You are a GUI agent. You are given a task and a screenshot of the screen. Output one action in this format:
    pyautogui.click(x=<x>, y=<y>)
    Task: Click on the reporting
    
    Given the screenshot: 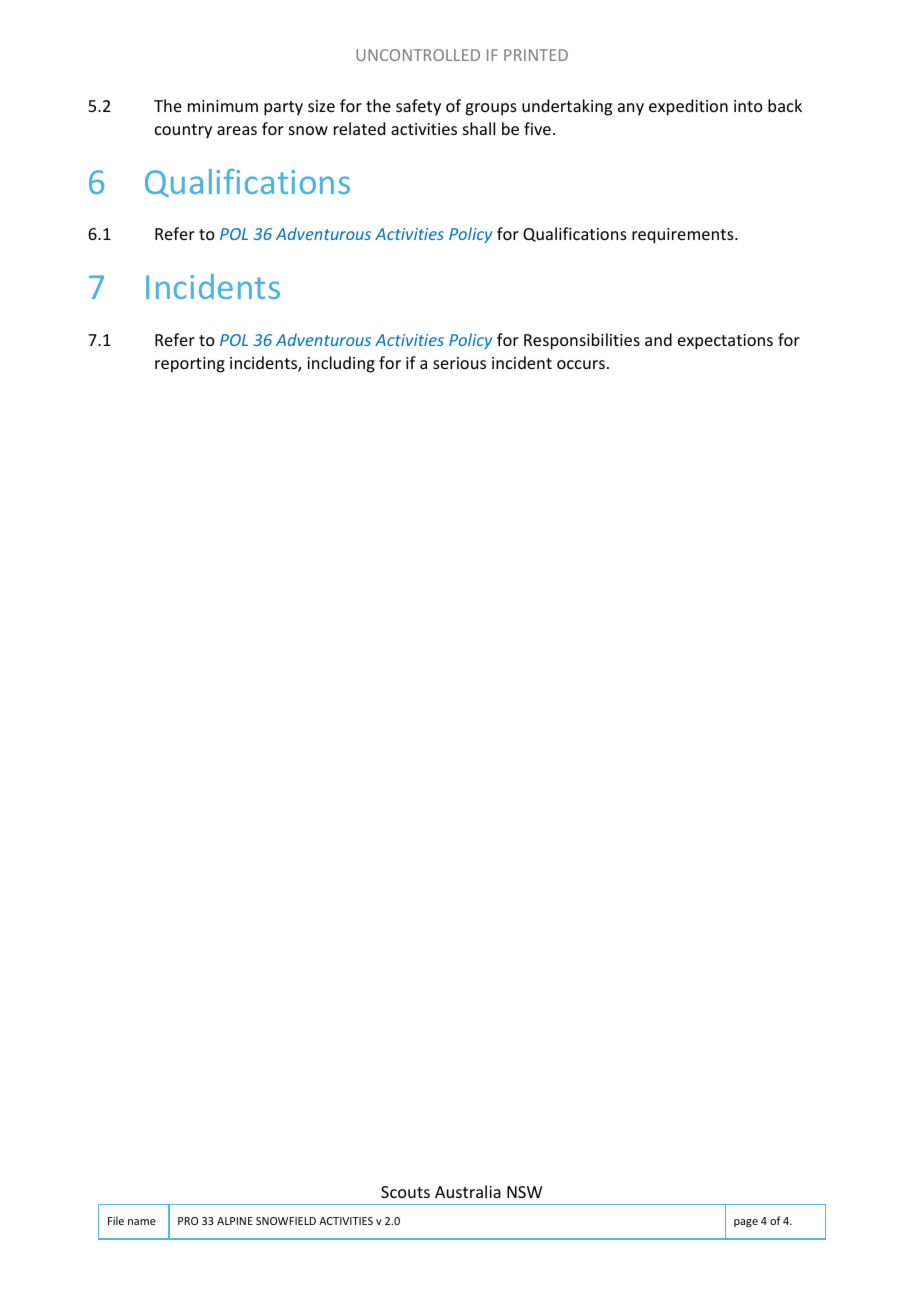 What is the action you would take?
    pyautogui.click(x=190, y=365)
